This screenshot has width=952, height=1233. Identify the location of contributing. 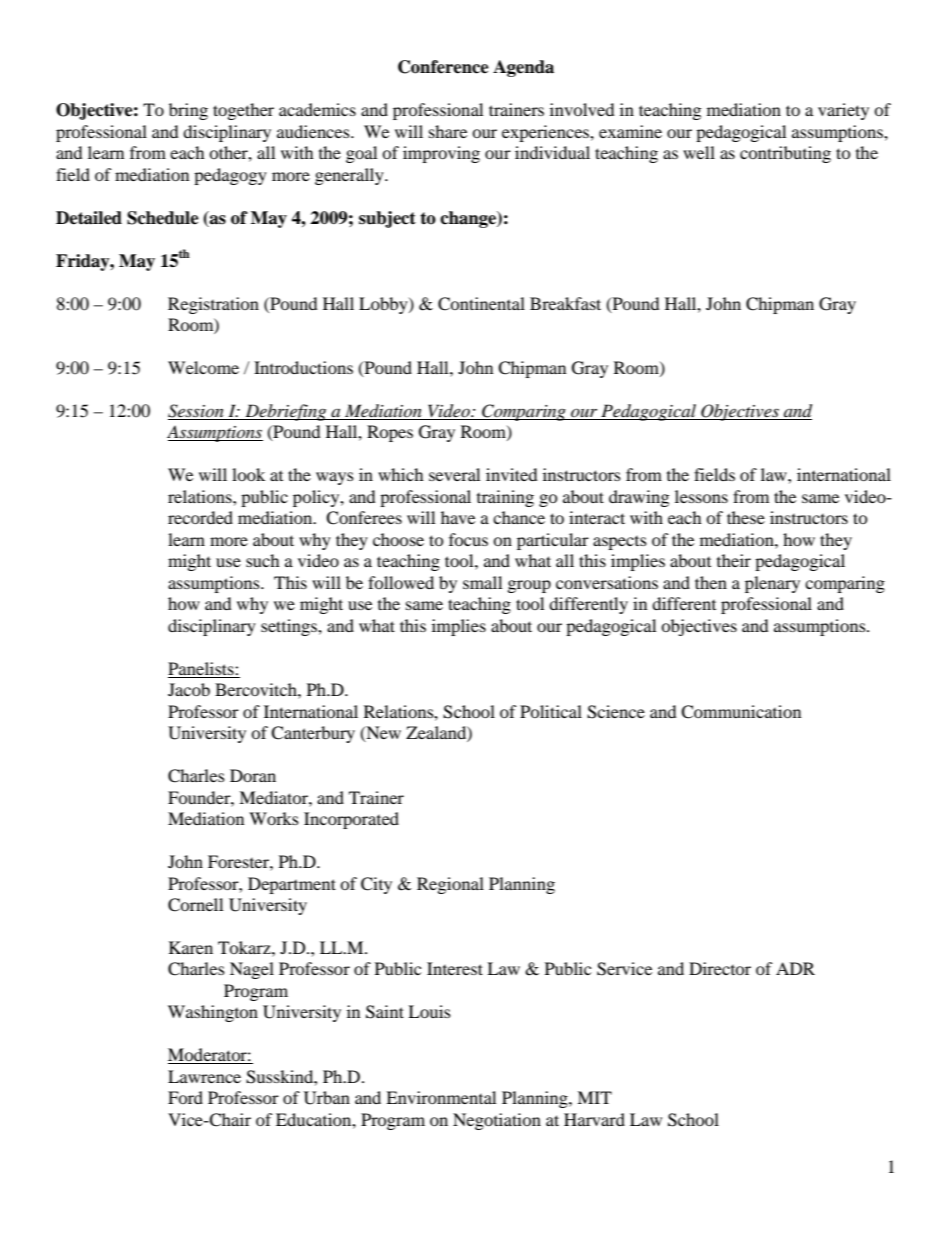
(785, 154).
